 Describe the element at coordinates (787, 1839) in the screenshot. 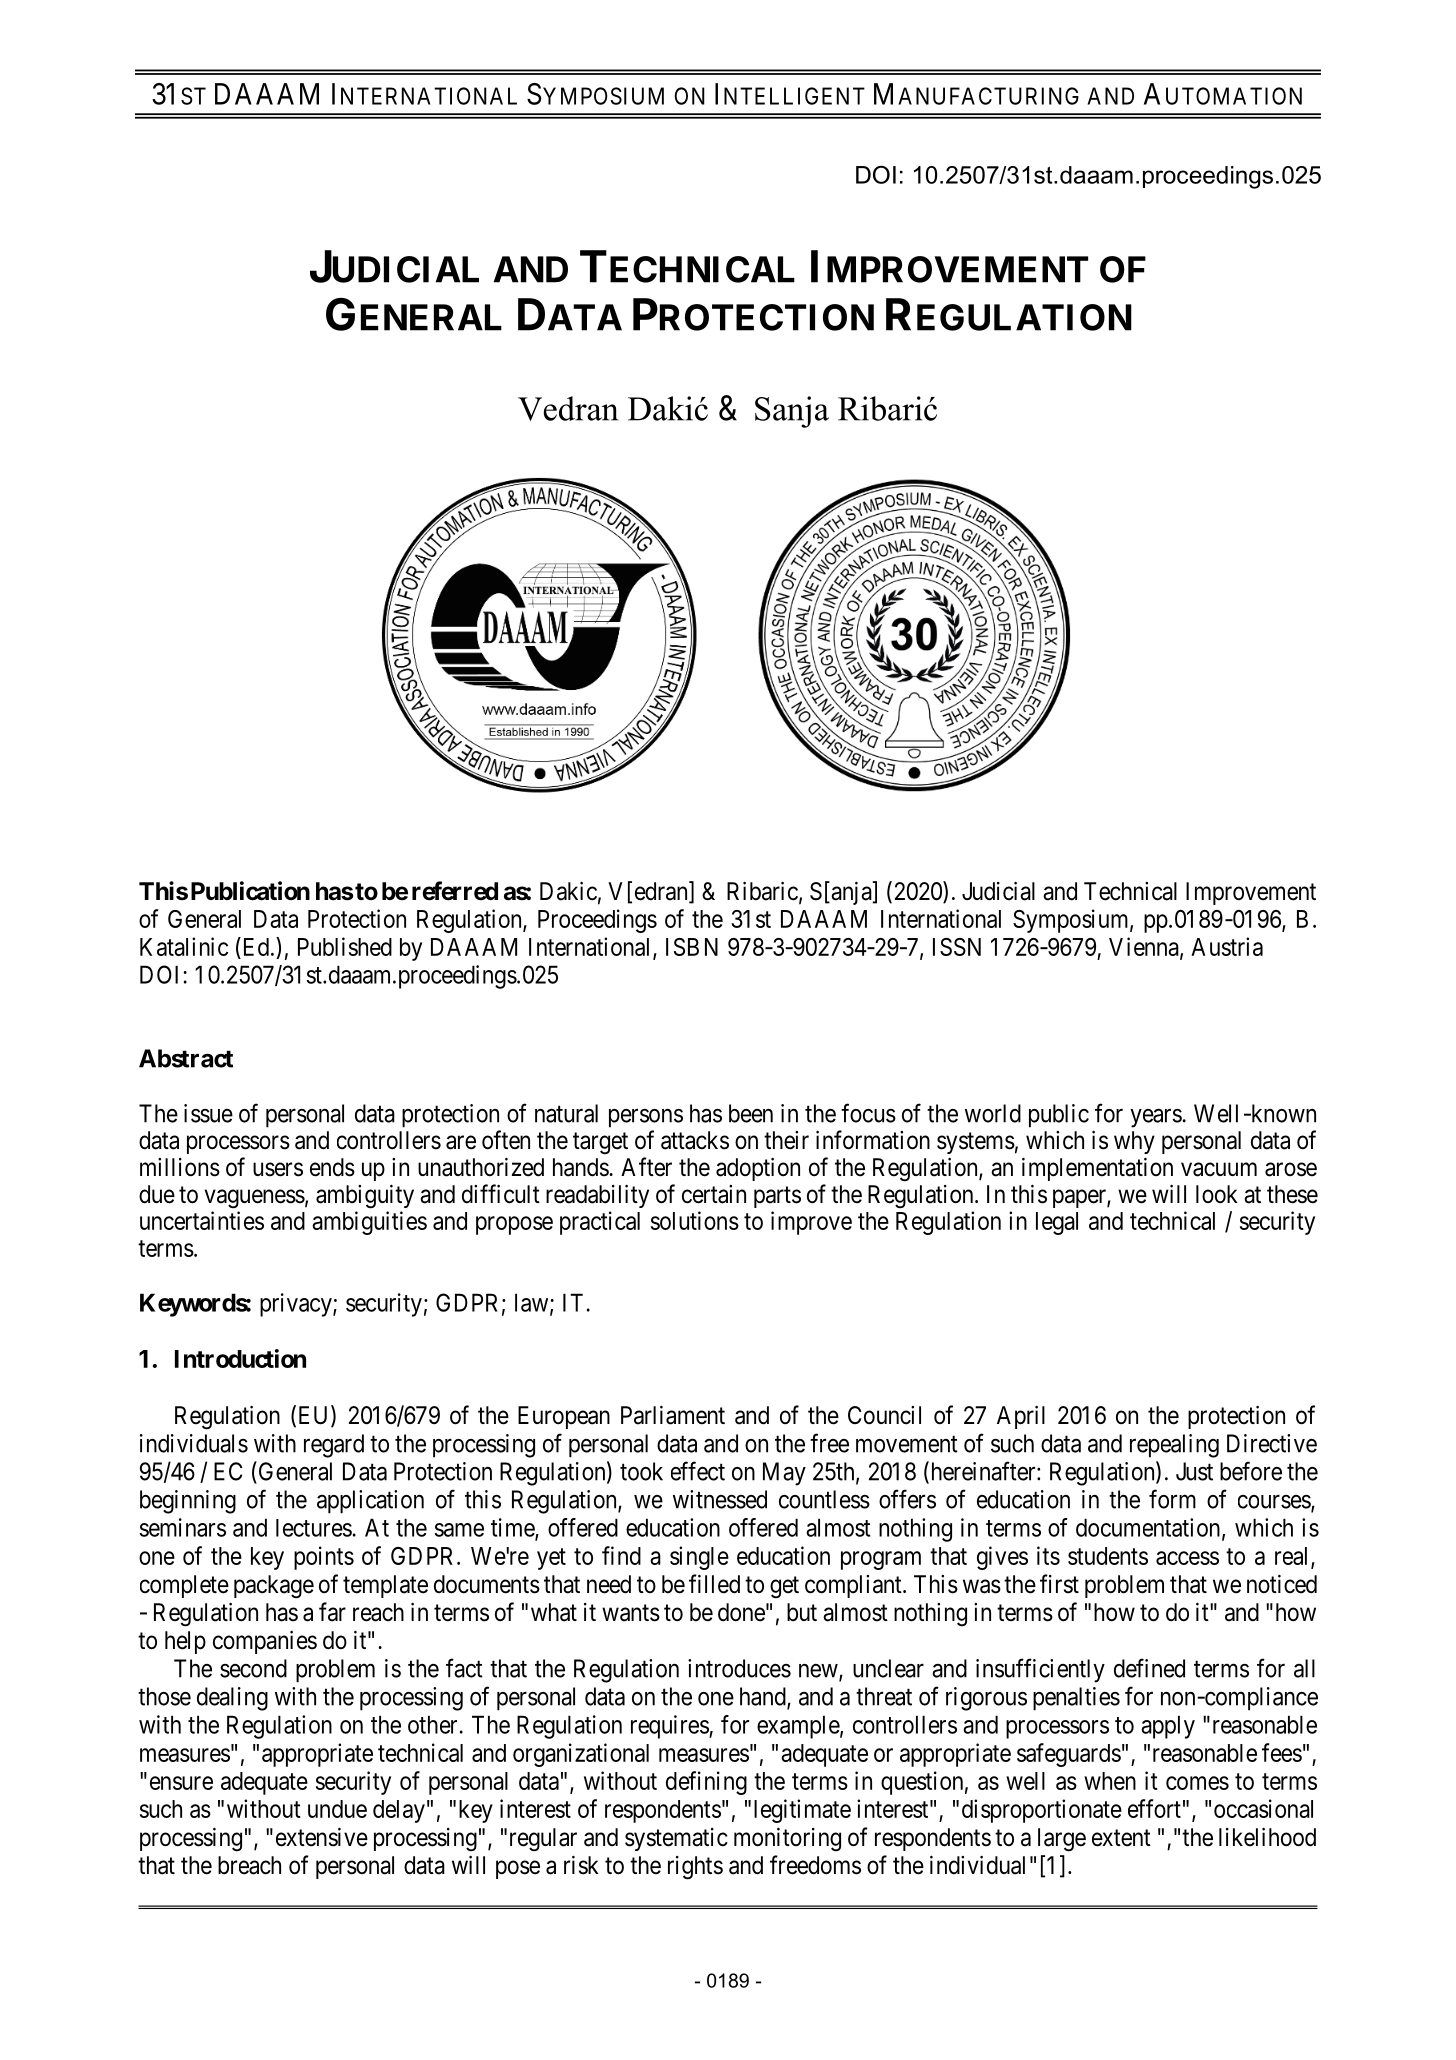

I see `monitoring` at that location.
